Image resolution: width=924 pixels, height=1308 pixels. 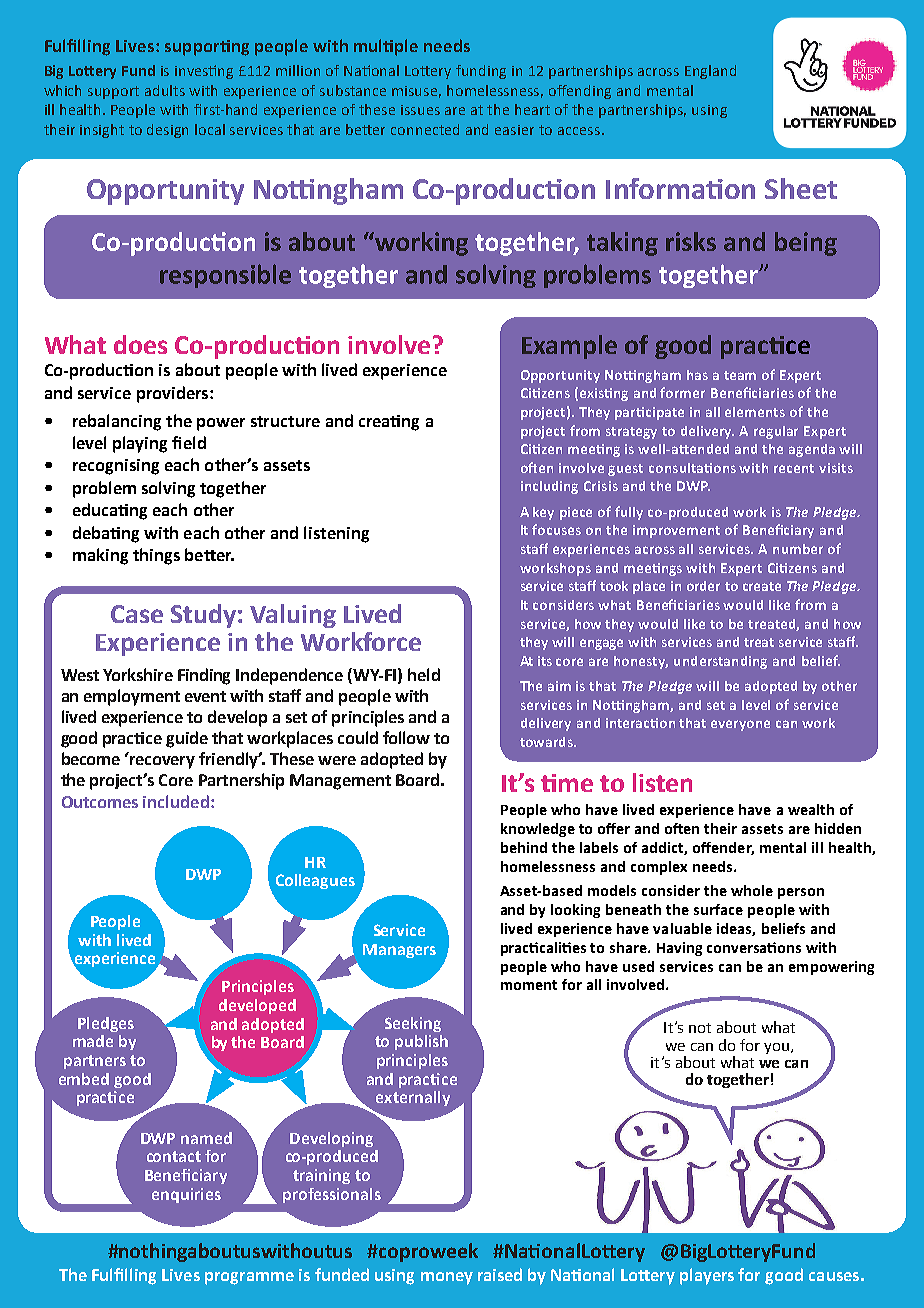 I want to click on England, so click(x=710, y=72).
